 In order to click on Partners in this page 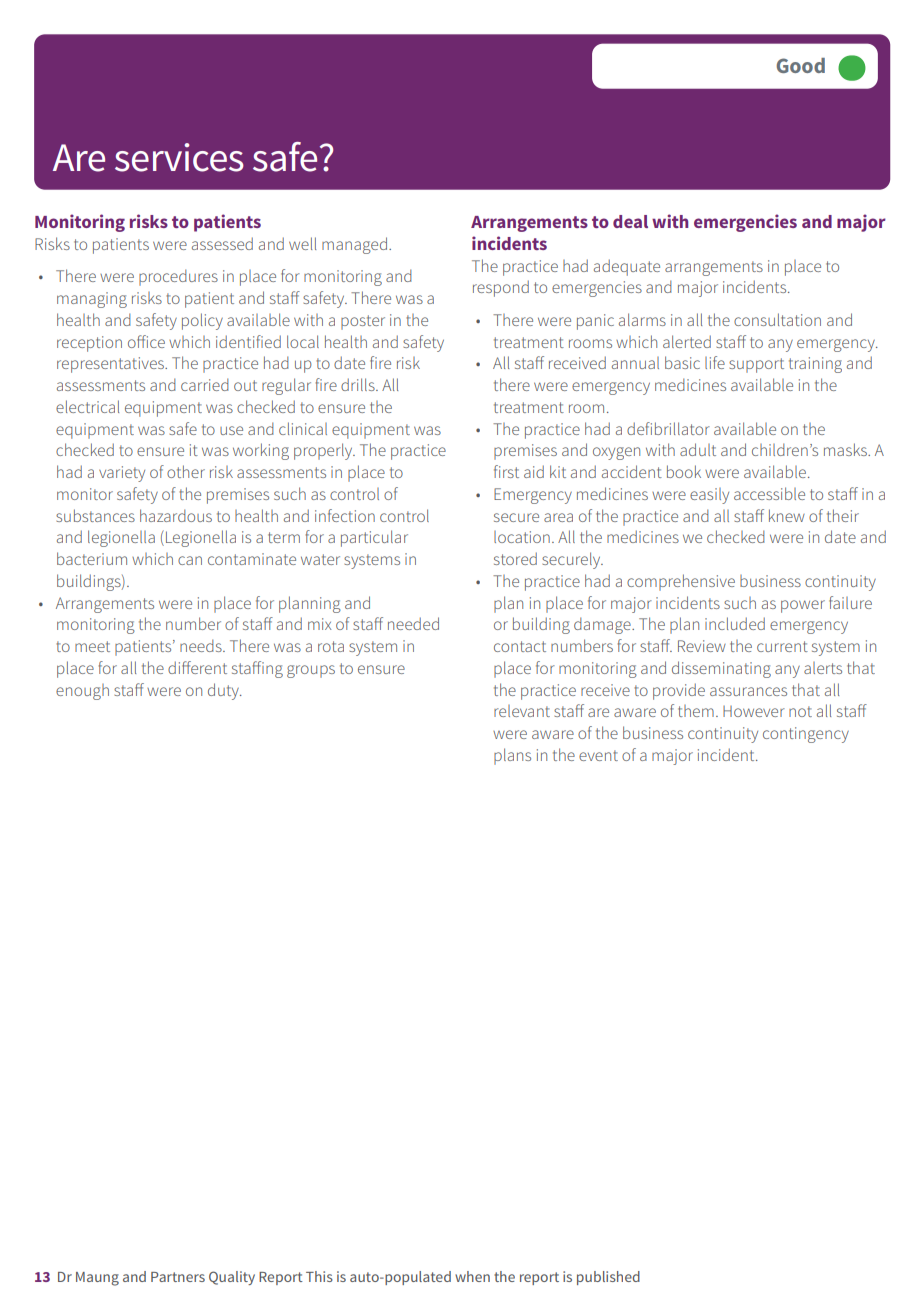, I will do `click(178, 1277)`.
